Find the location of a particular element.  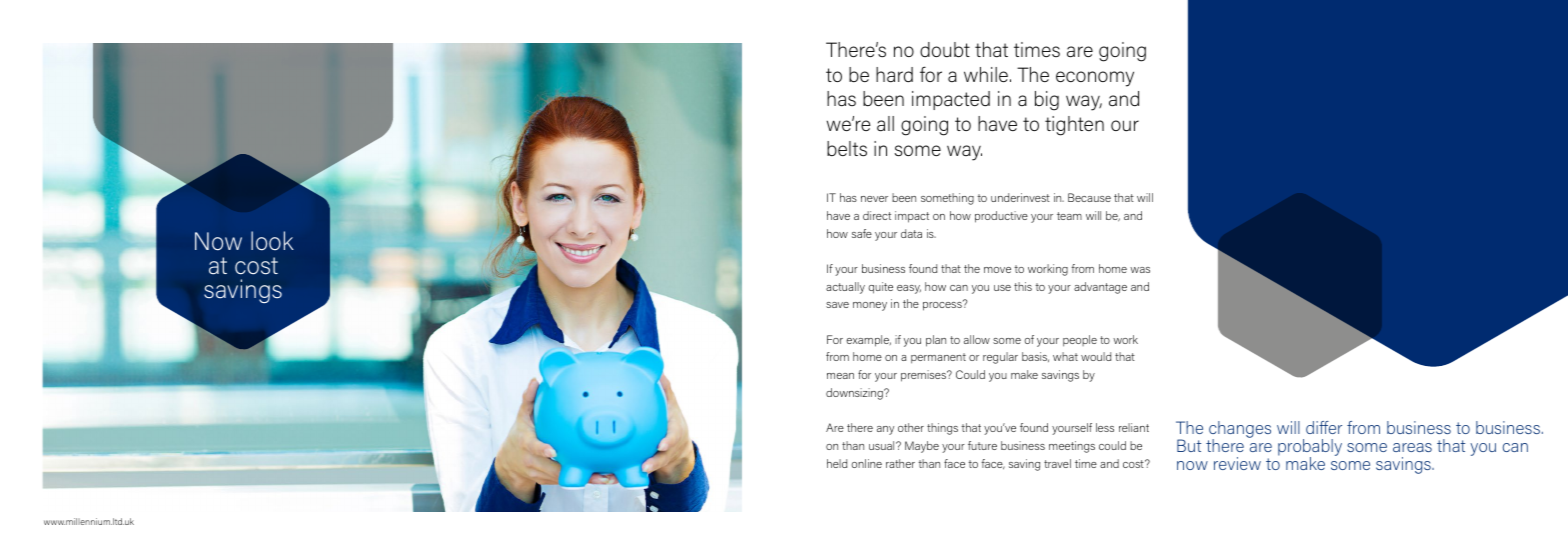

belts is located at coordinates (847, 149).
